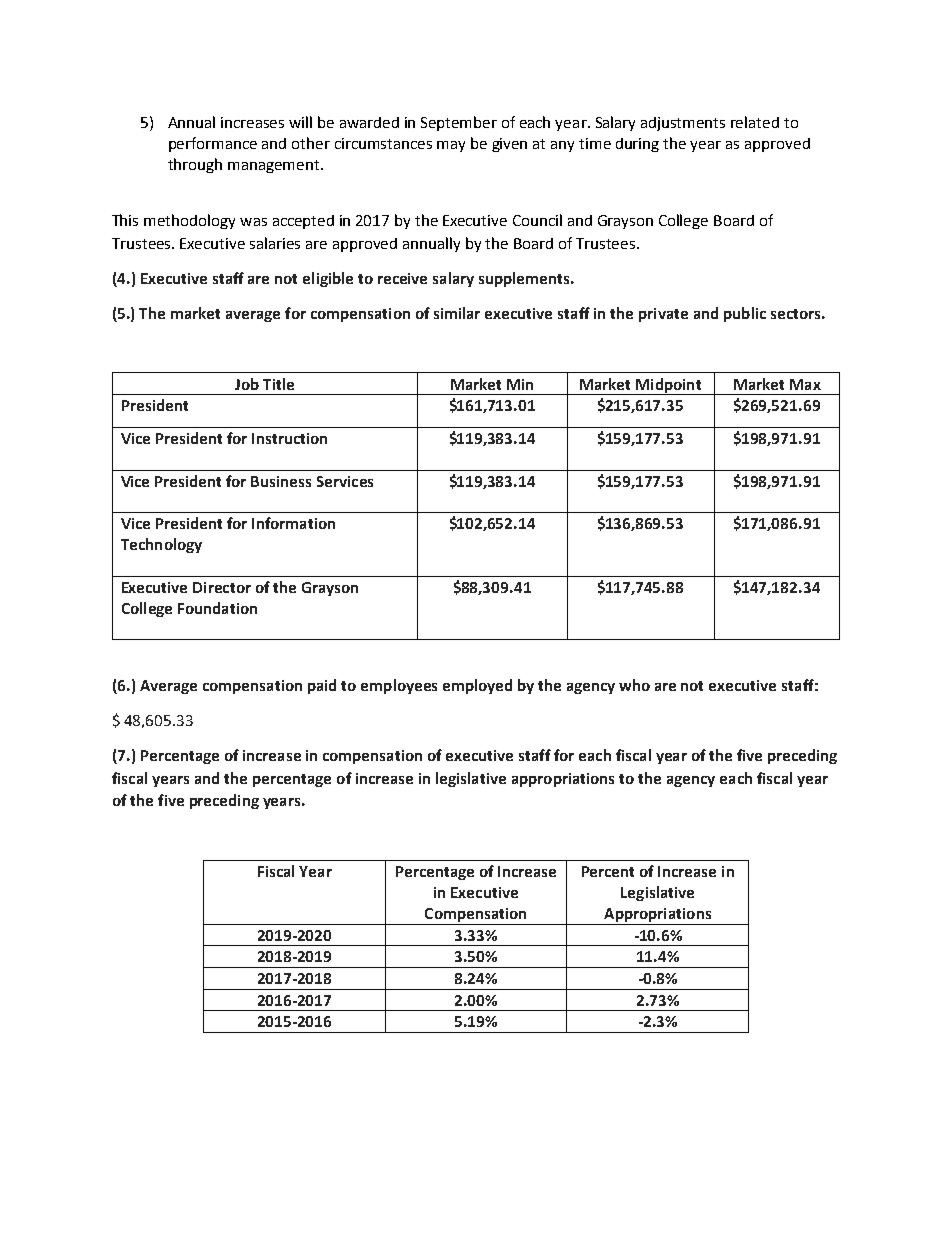 The width and height of the screenshot is (952, 1233). I want to click on public, so click(745, 314).
